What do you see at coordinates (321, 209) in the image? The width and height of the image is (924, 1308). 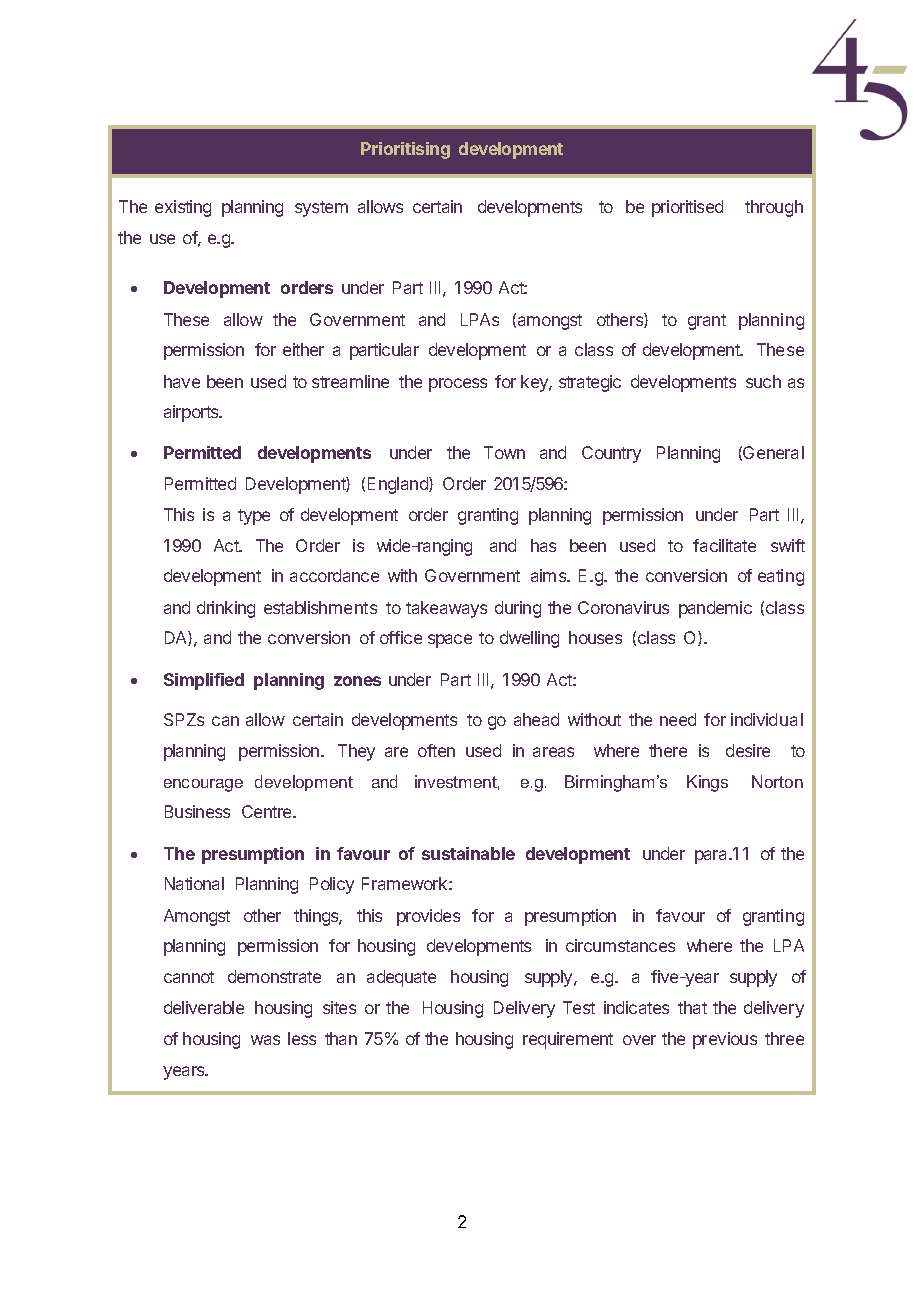 I see `system` at bounding box center [321, 209].
